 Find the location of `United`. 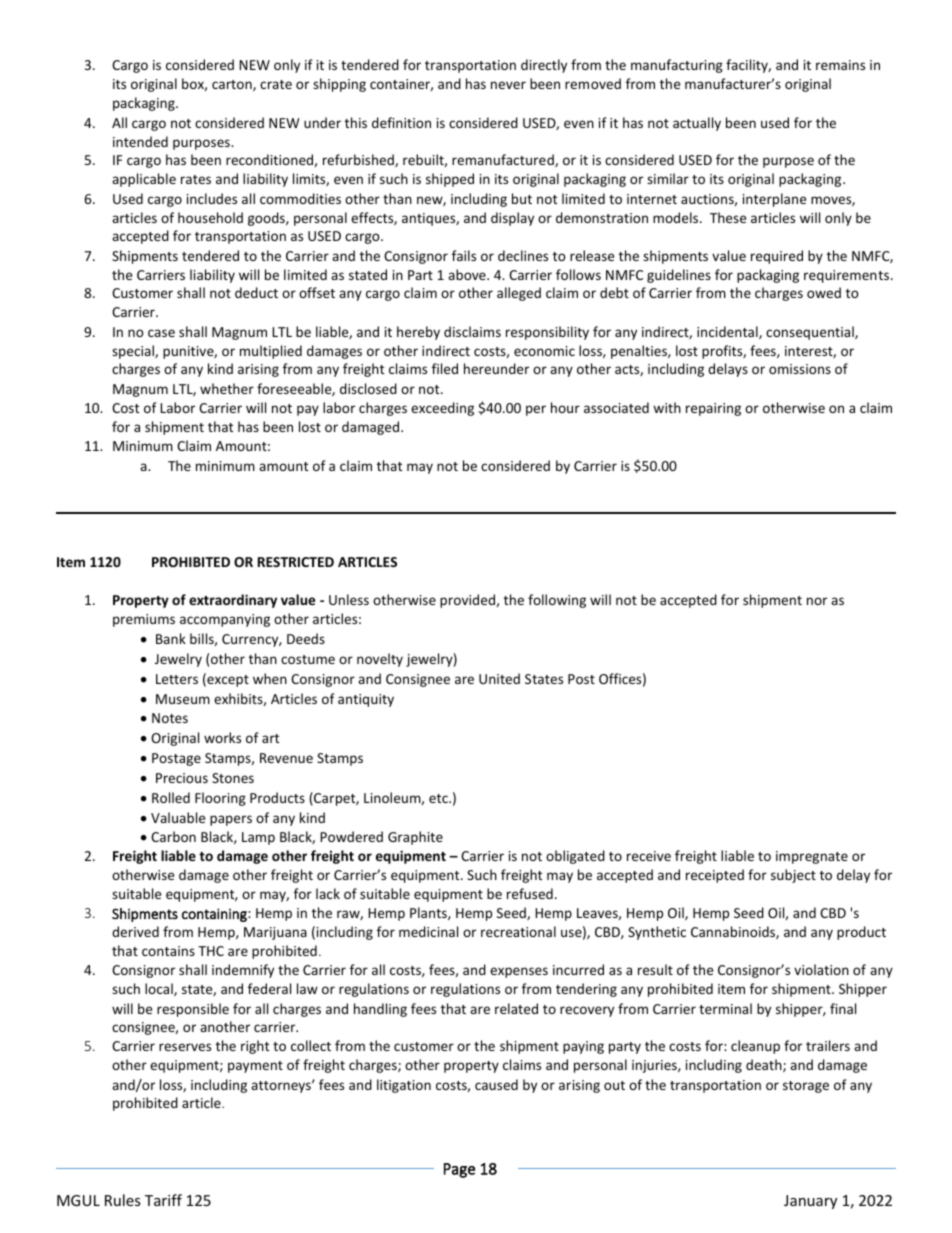

United is located at coordinates (499, 678).
